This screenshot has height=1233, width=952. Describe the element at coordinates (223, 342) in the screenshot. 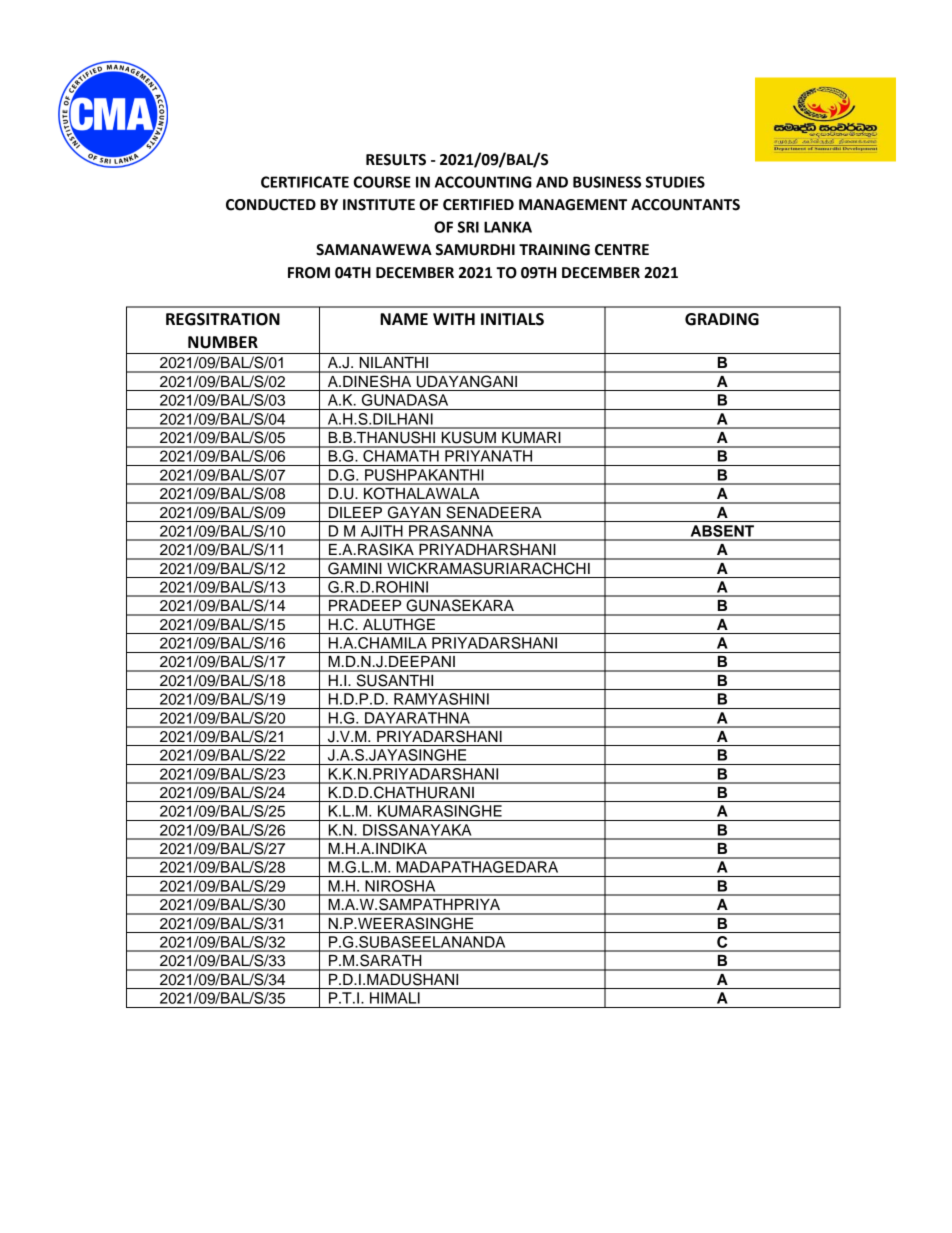

I see `NUMBER` at that location.
